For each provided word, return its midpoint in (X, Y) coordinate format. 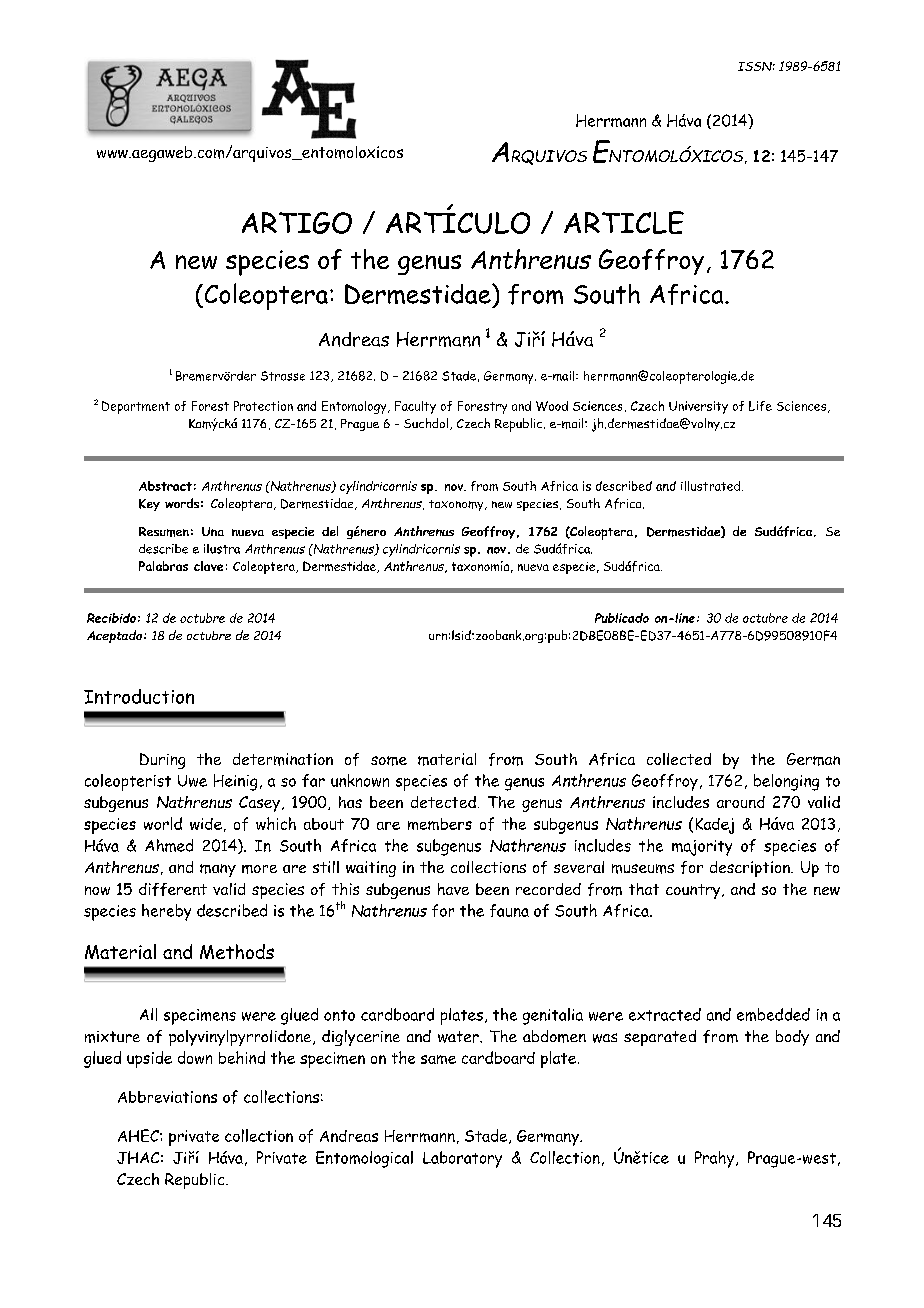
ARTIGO (297, 223)
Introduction (139, 696)
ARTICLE (624, 222)
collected (679, 759)
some (389, 761)
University (698, 407)
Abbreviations (167, 1097)
